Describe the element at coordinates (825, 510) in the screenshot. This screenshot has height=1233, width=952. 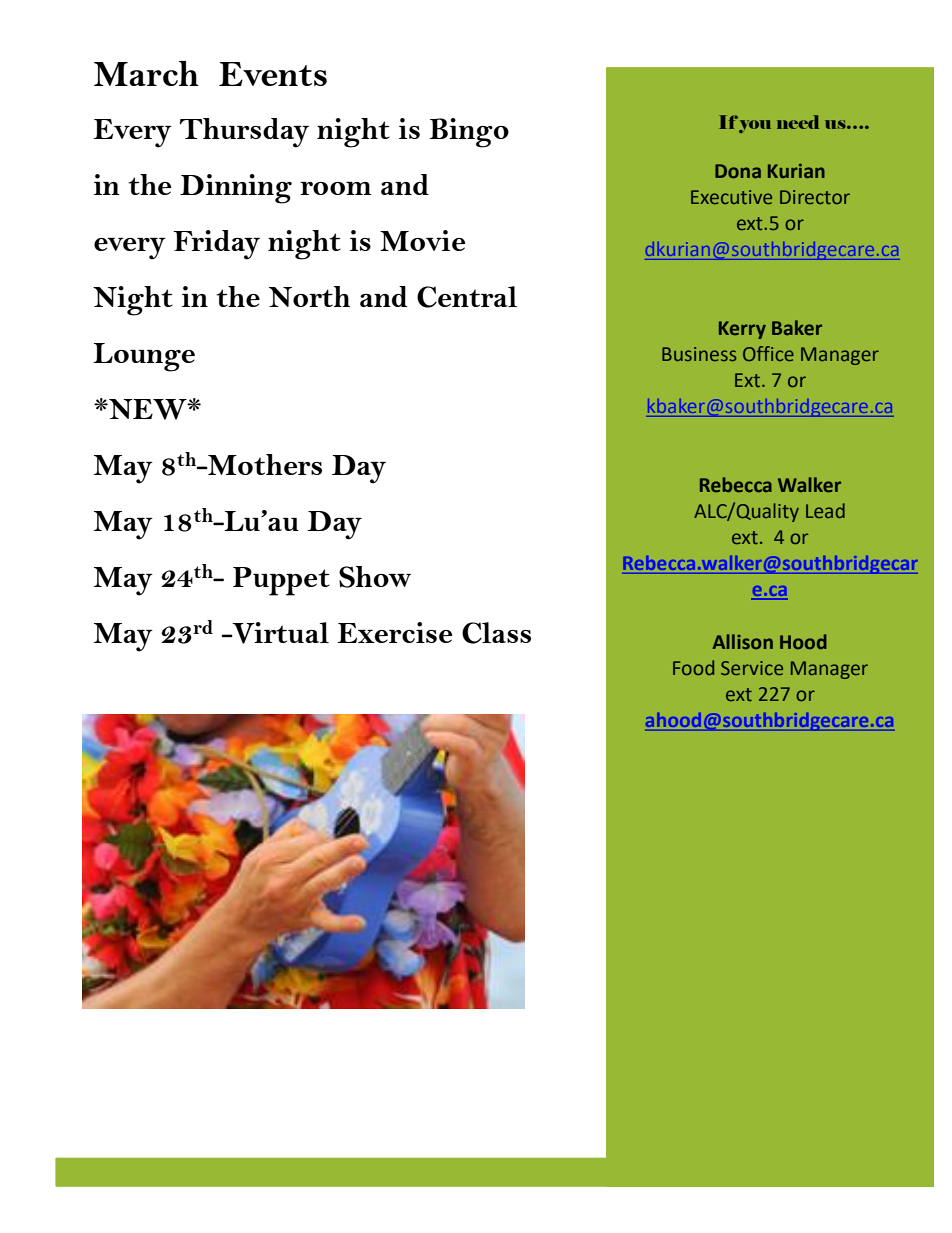
I see `Lead` at that location.
